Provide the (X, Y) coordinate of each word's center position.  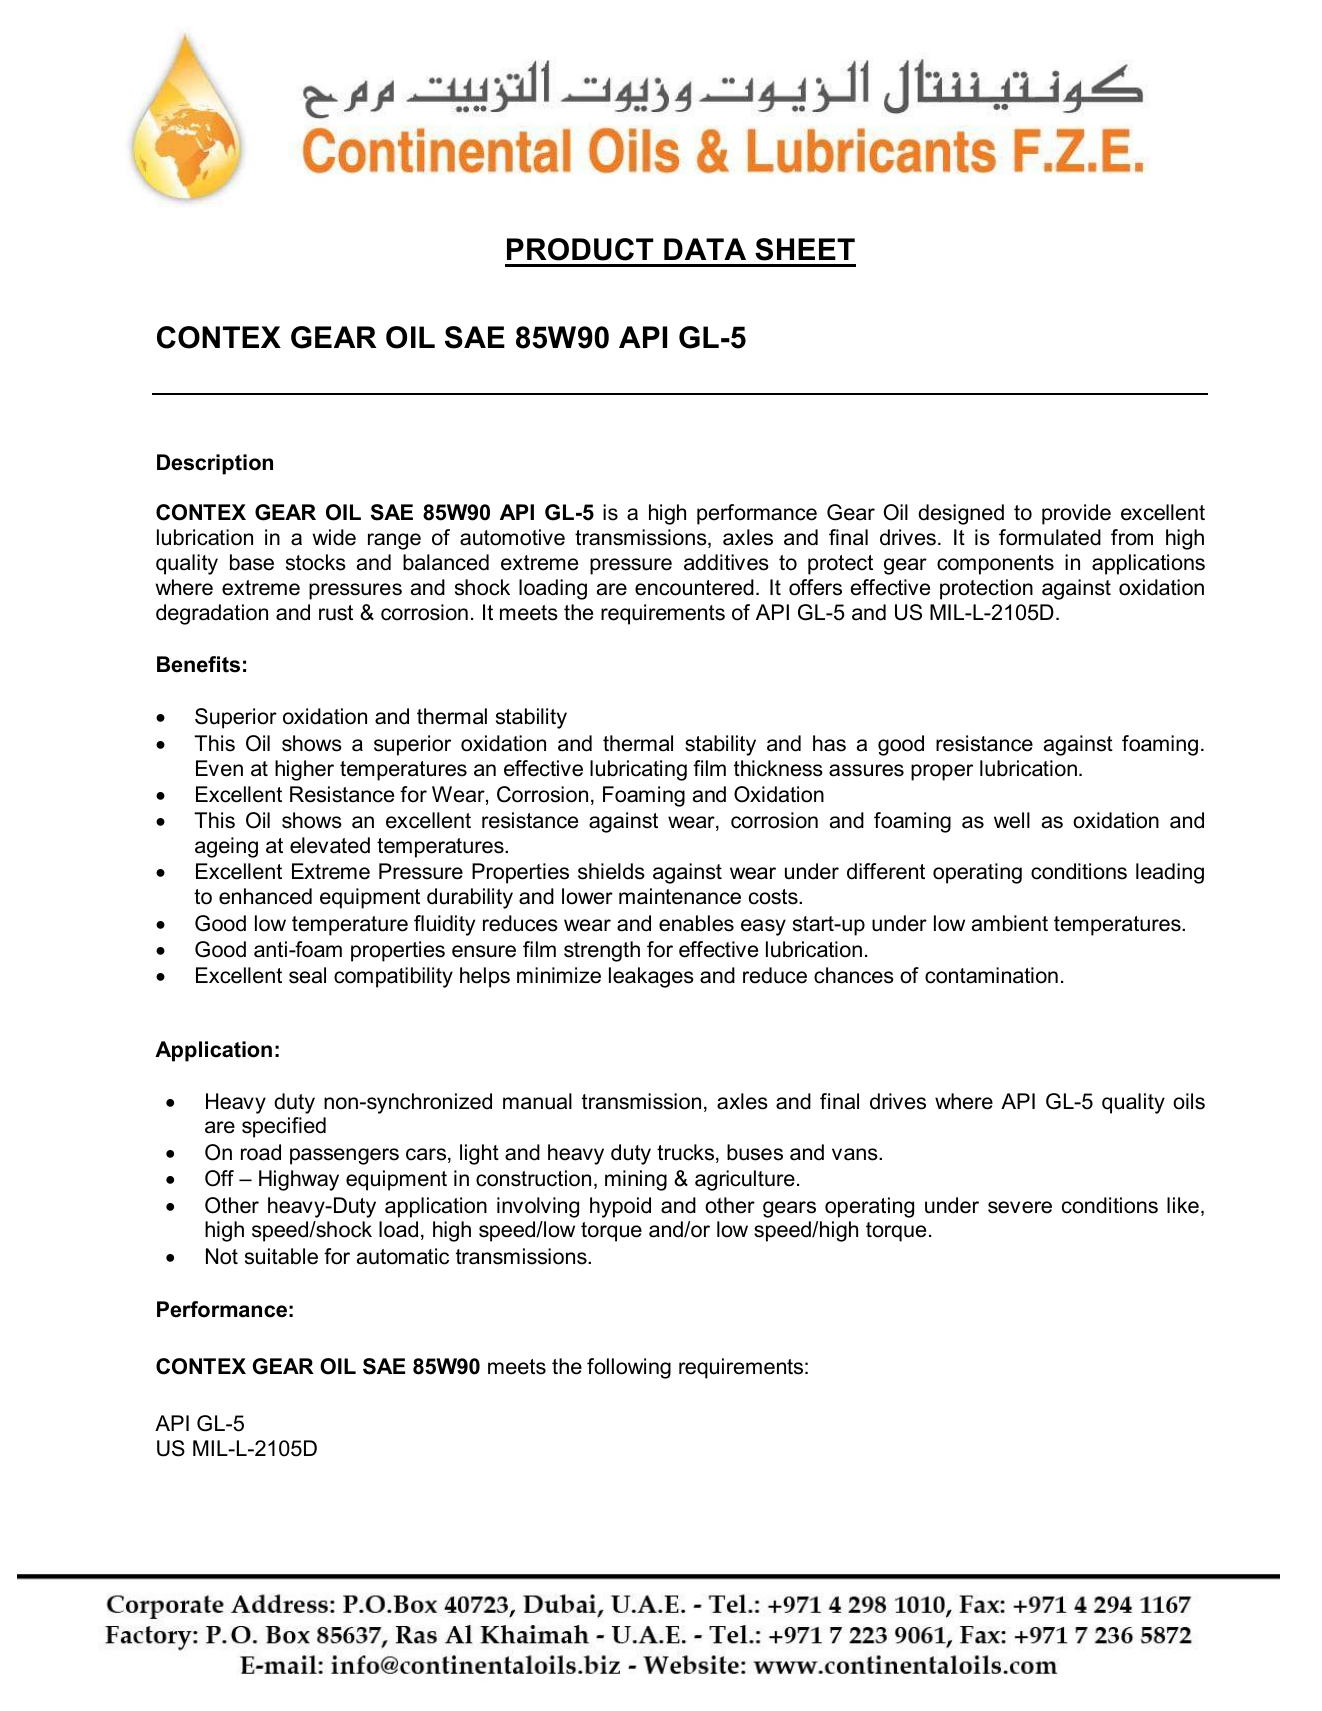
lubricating (638, 770)
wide (334, 537)
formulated (1050, 537)
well (1012, 820)
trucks (687, 1153)
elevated (330, 845)
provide (1076, 514)
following (629, 1368)
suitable (281, 1256)
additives (726, 562)
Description (215, 464)
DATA (705, 249)
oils (1189, 1101)
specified (284, 1127)
